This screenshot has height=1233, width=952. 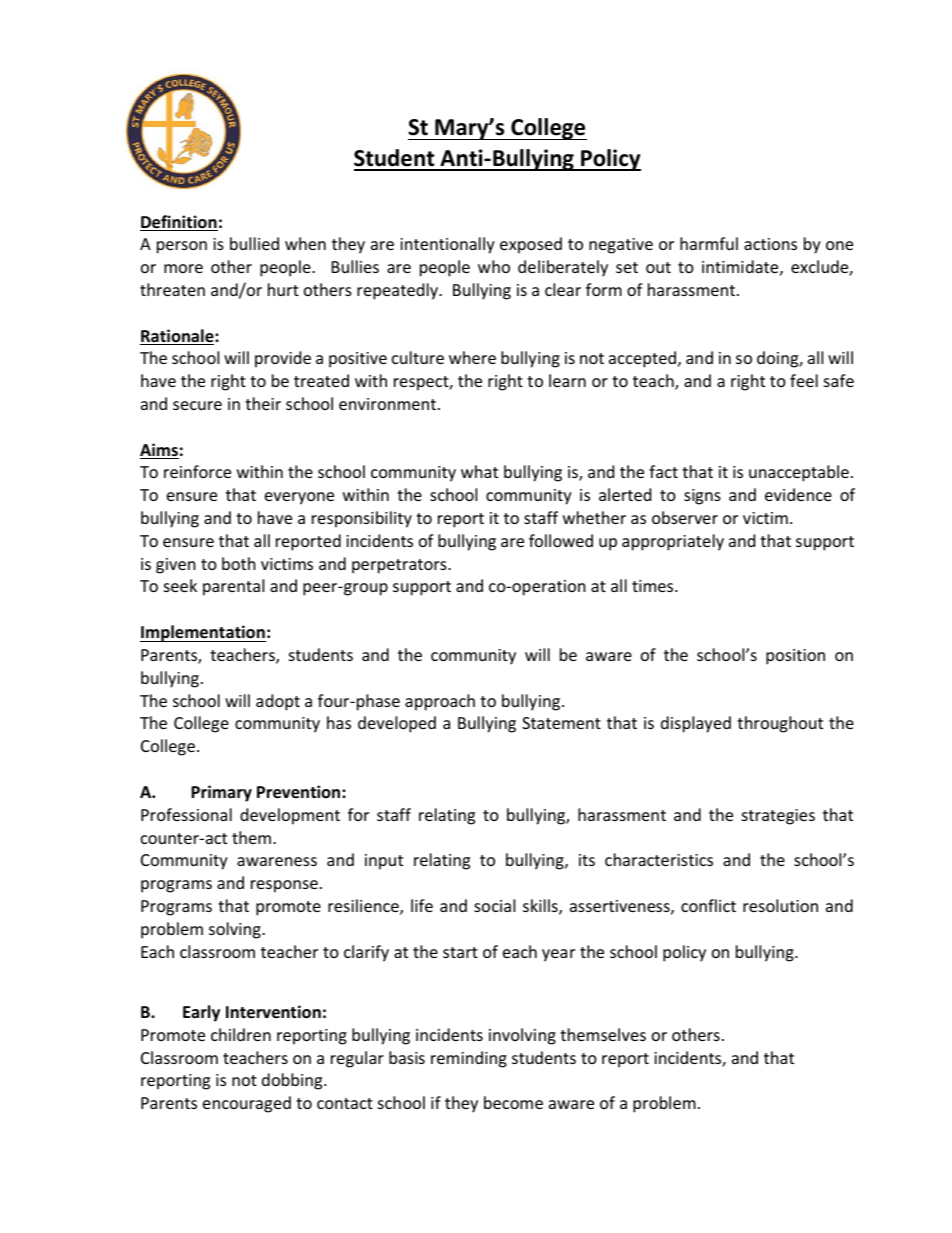 I want to click on their, so click(x=263, y=403).
